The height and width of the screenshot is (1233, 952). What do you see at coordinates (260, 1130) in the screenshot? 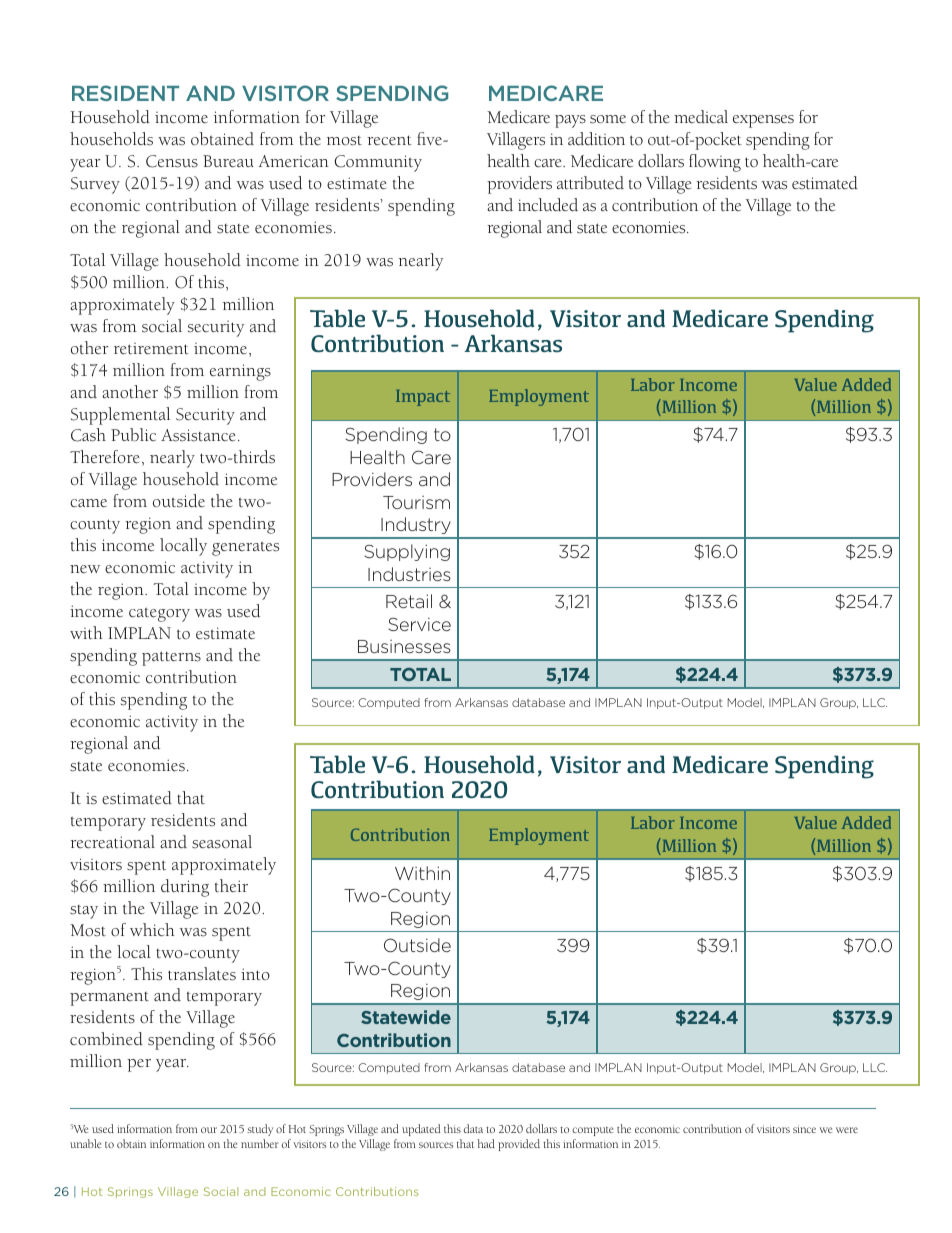
I see `study` at bounding box center [260, 1130].
